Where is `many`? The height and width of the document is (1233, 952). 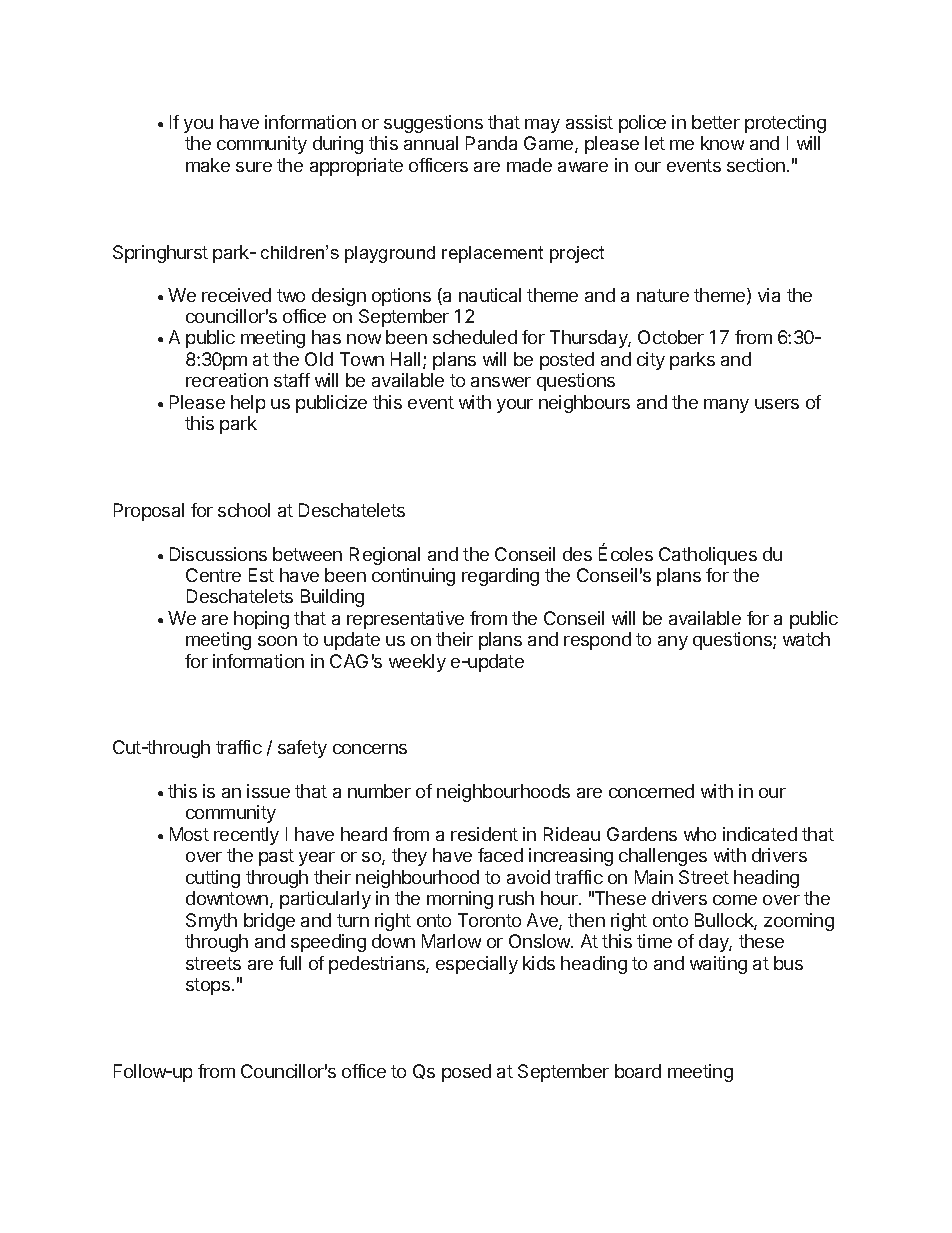 many is located at coordinates (726, 406).
